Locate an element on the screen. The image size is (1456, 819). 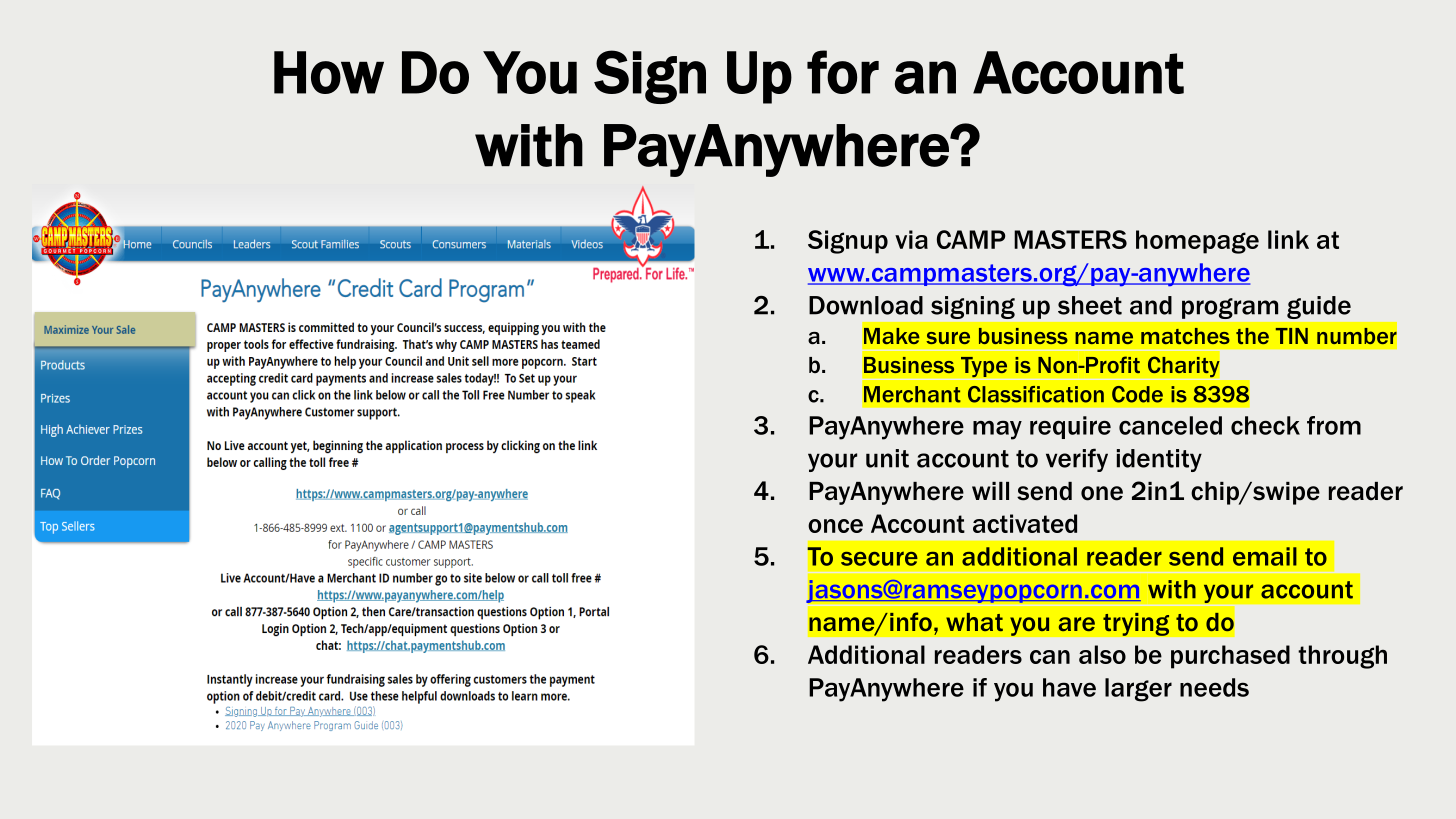
link is located at coordinates (1288, 239).
